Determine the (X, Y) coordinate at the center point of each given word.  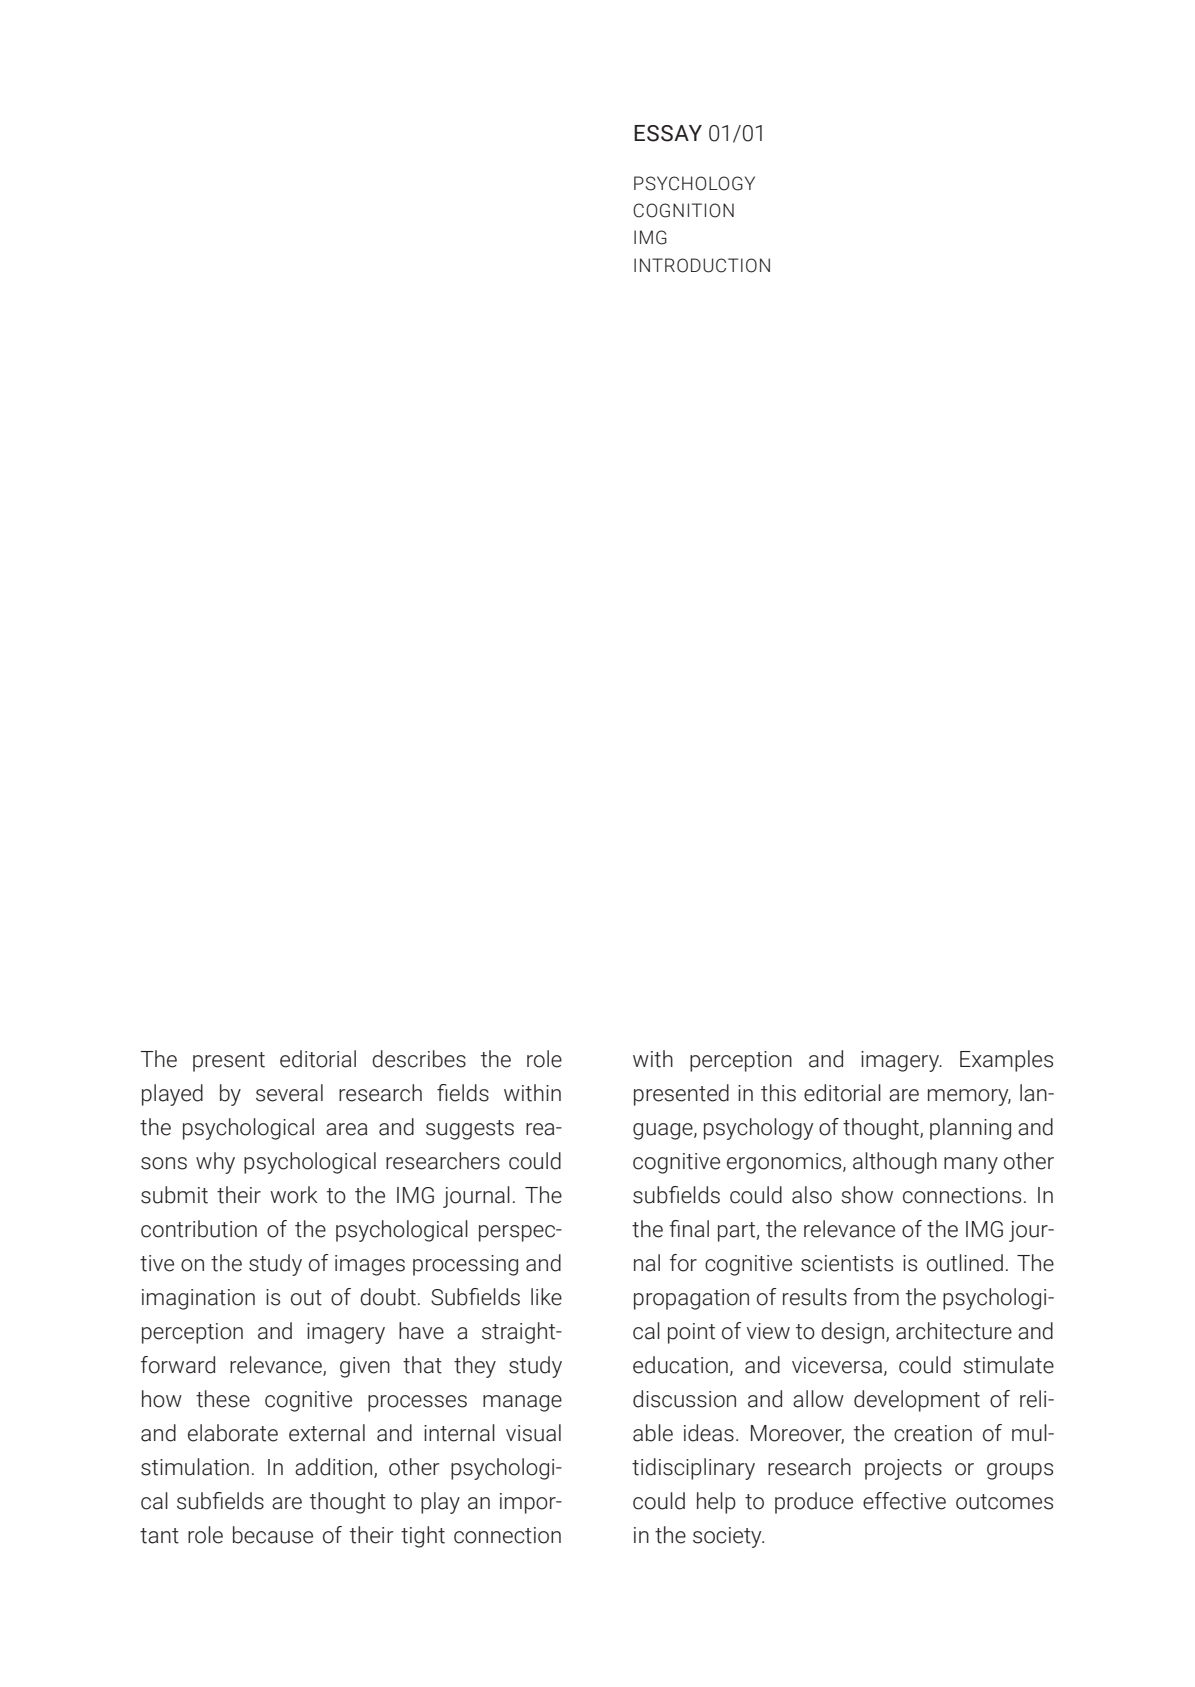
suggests (470, 1130)
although (895, 1163)
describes (419, 1059)
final (689, 1229)
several (289, 1093)
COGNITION (683, 210)
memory (969, 1097)
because (273, 1535)
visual (533, 1433)
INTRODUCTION (702, 265)
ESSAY (668, 133)
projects (903, 1469)
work (294, 1195)
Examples (1006, 1061)
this (778, 1093)
